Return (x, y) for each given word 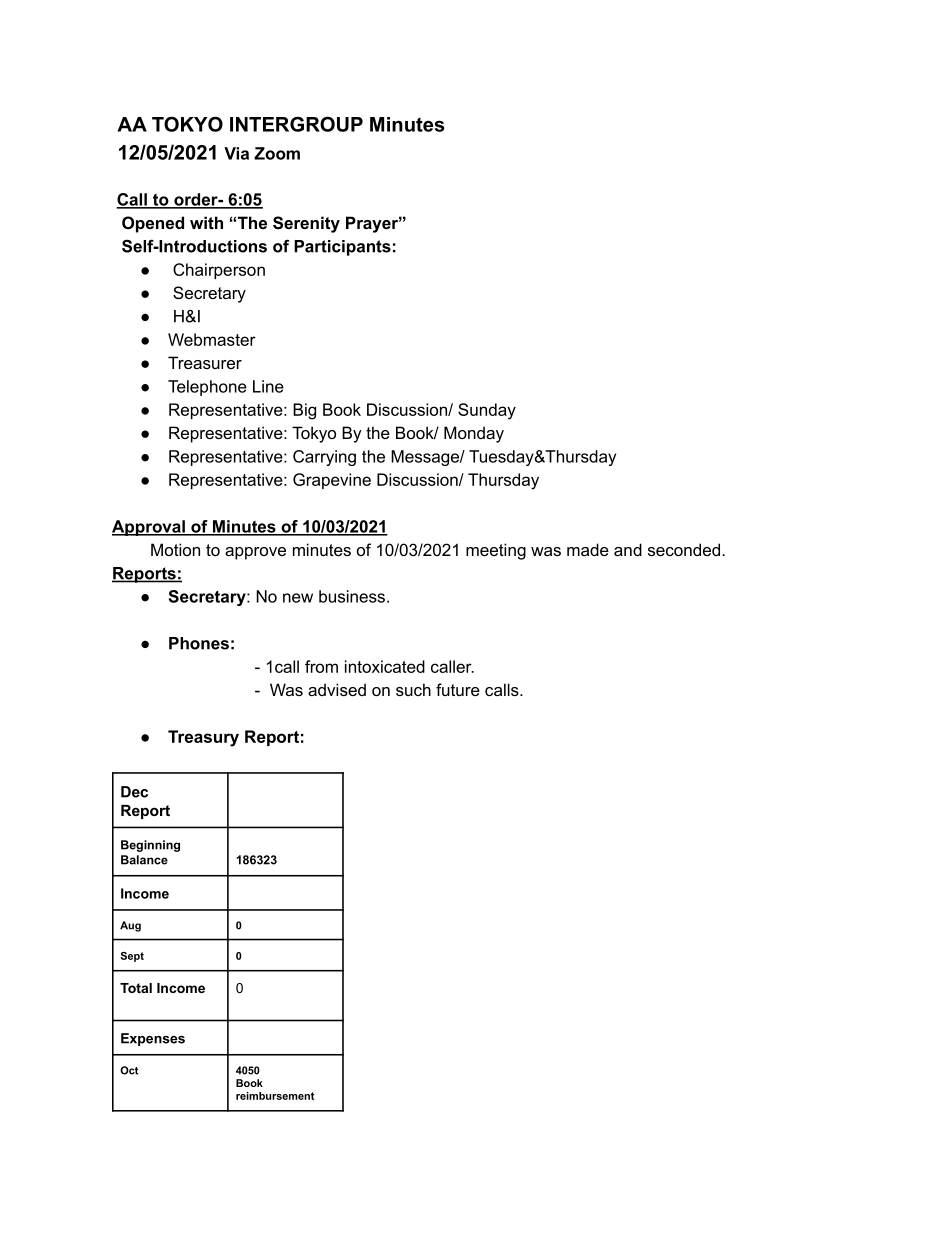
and (628, 549)
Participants (342, 248)
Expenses (153, 1039)
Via (236, 153)
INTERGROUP (296, 124)
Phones (199, 643)
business (352, 596)
